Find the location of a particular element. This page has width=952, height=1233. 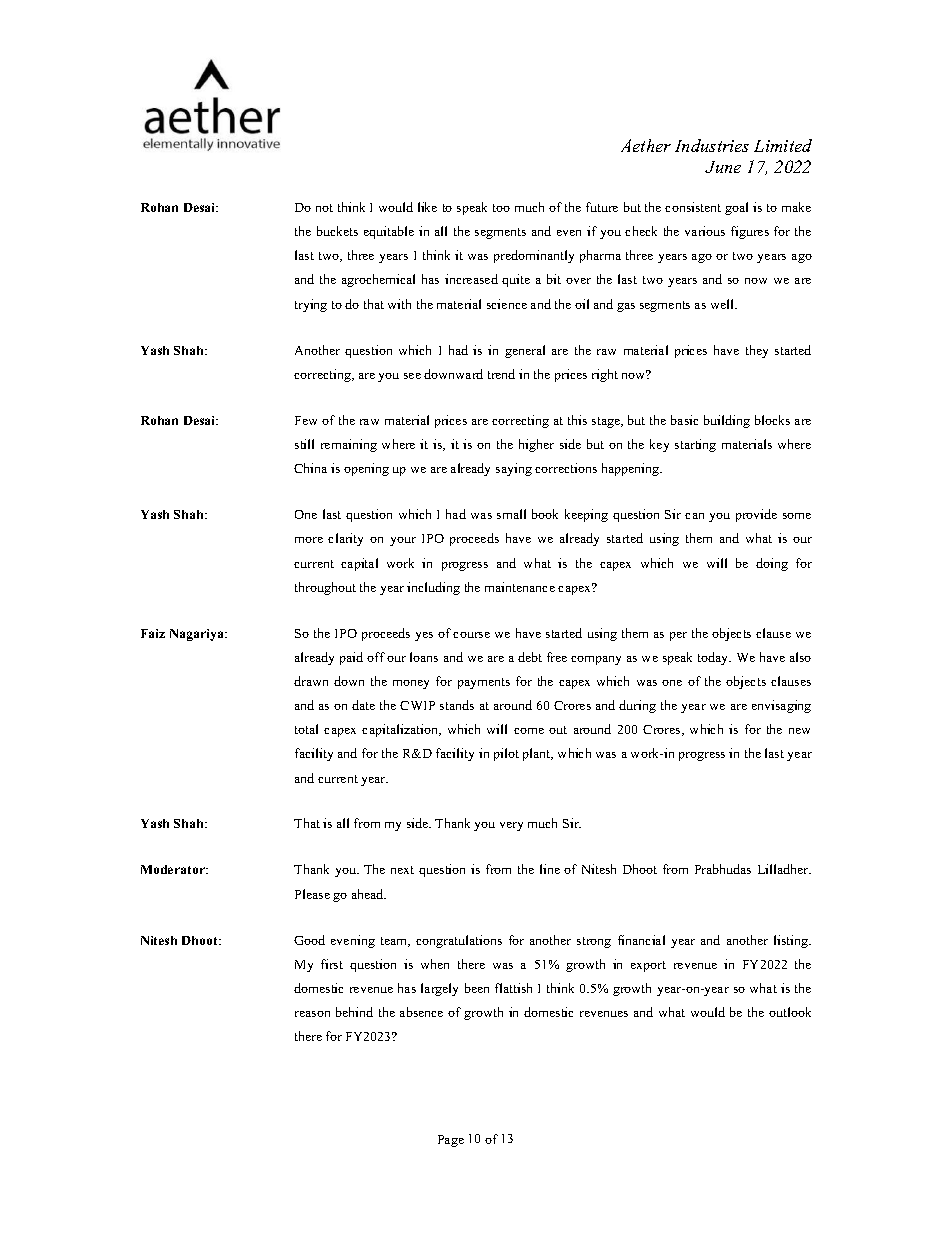

can is located at coordinates (694, 516).
